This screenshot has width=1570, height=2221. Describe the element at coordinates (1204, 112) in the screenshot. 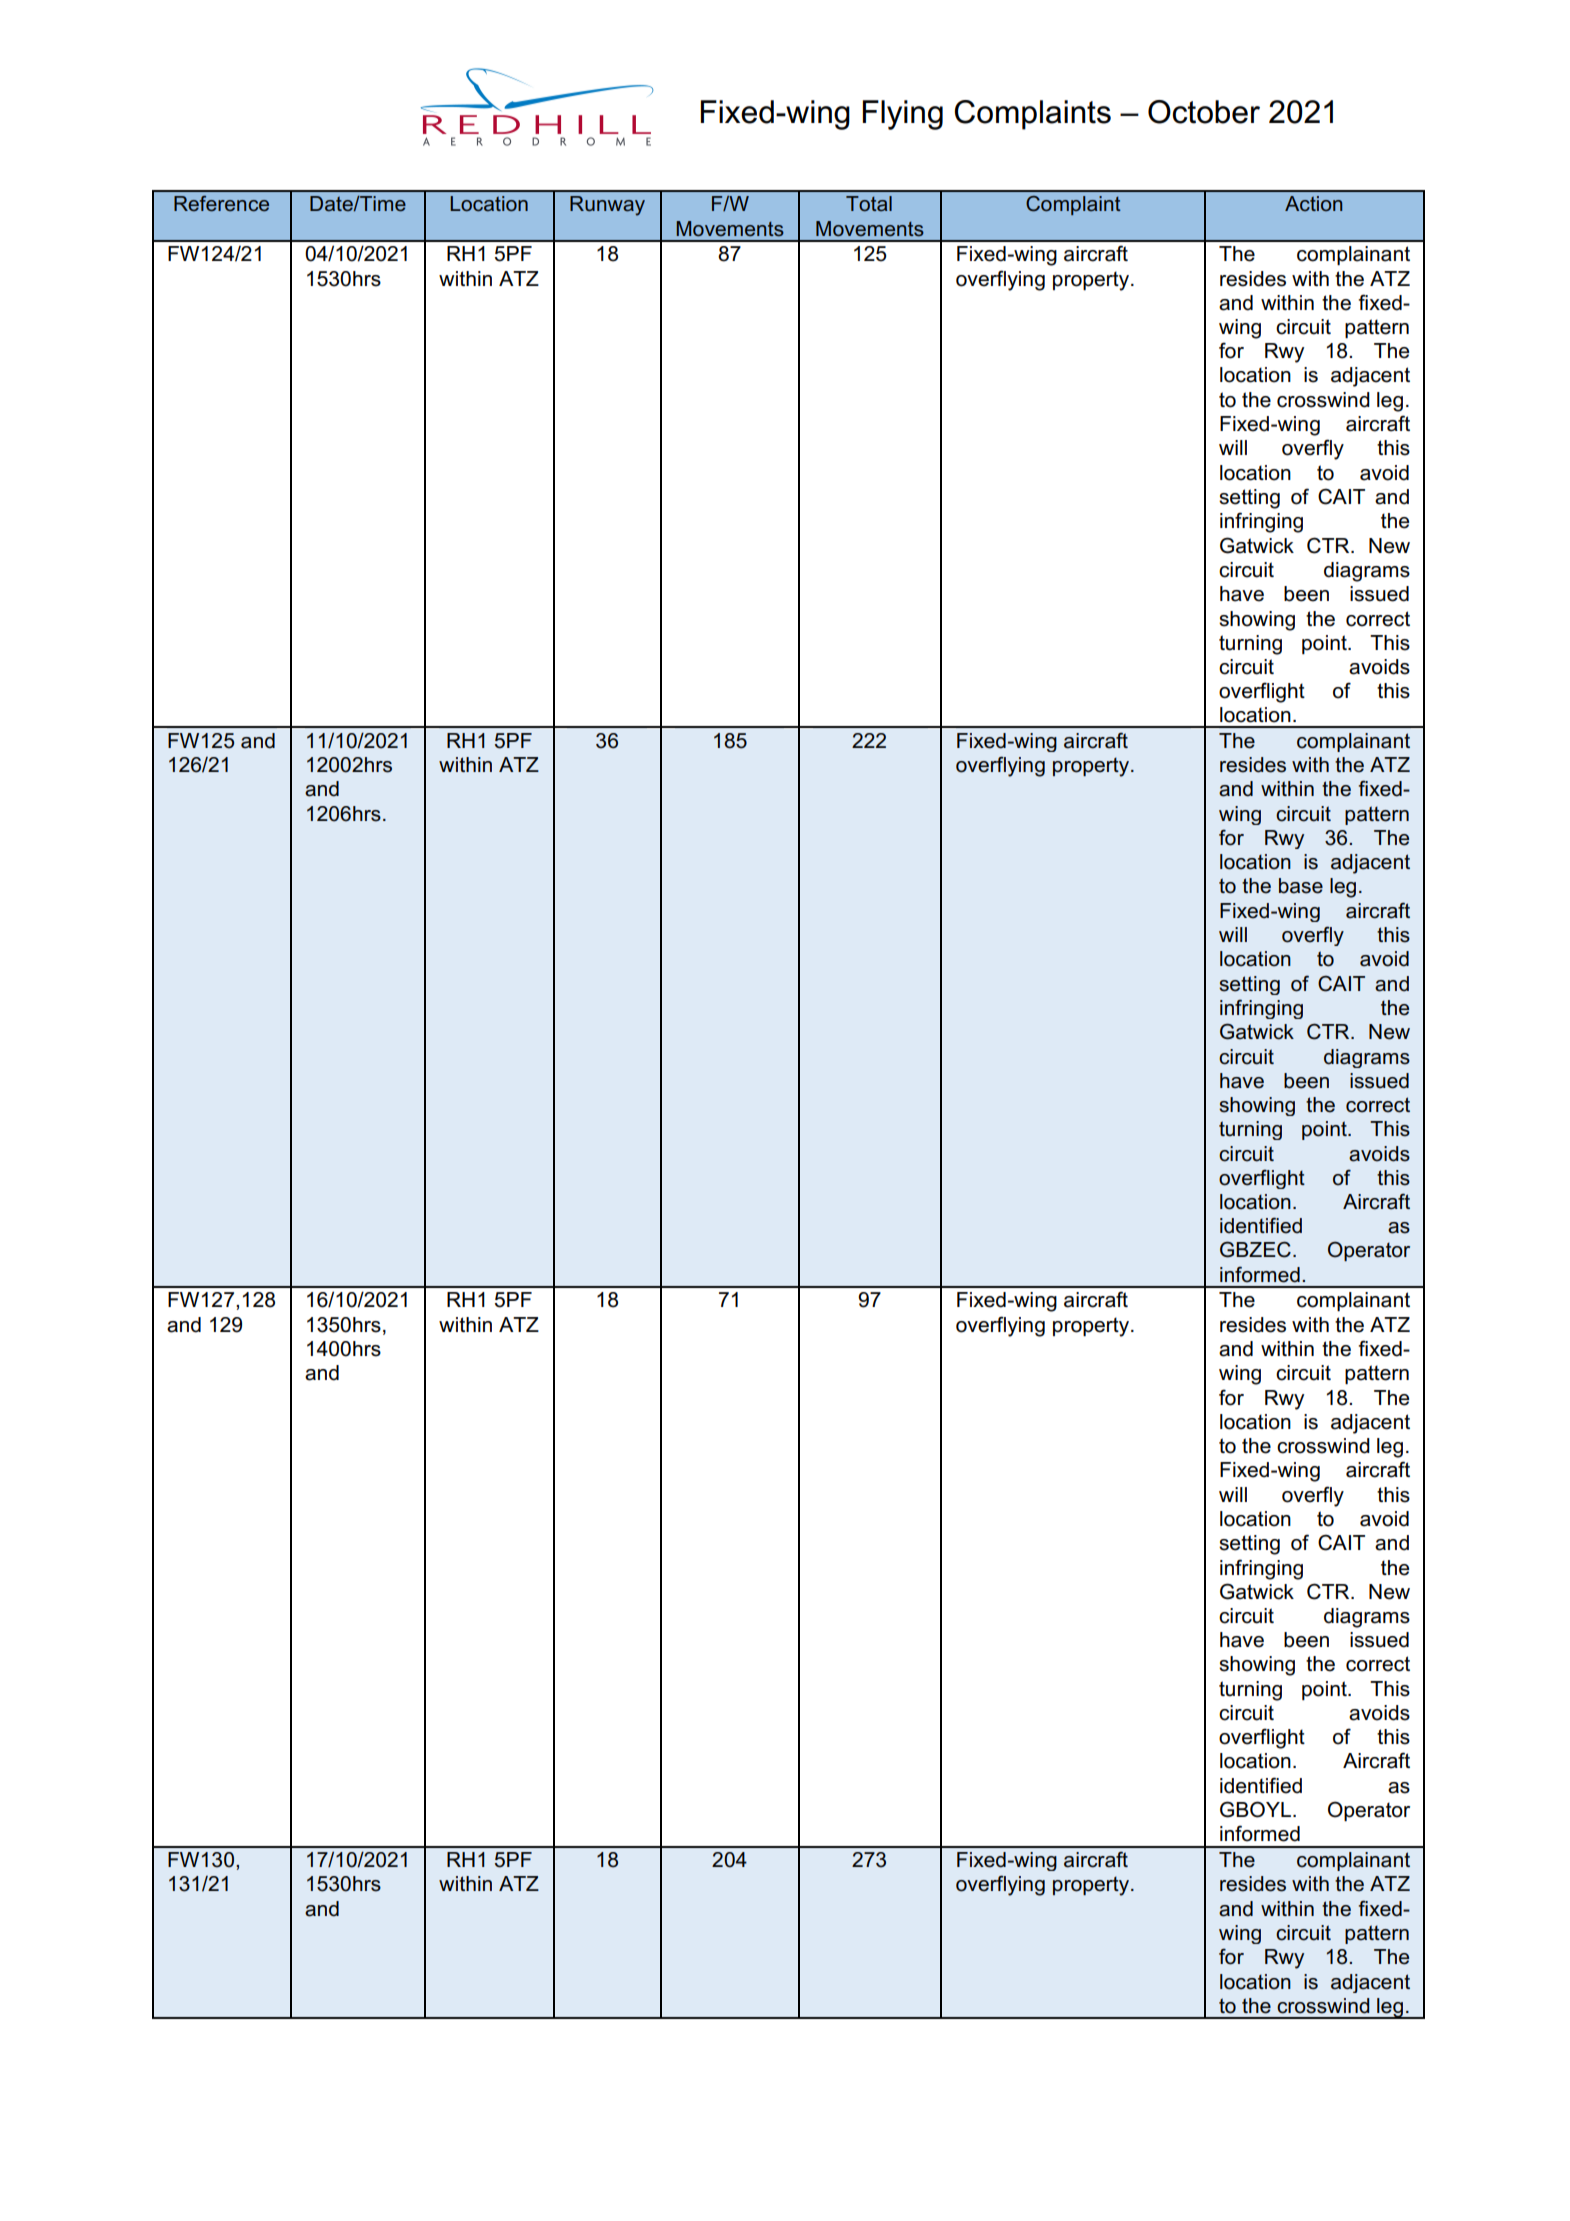

I see `October` at that location.
